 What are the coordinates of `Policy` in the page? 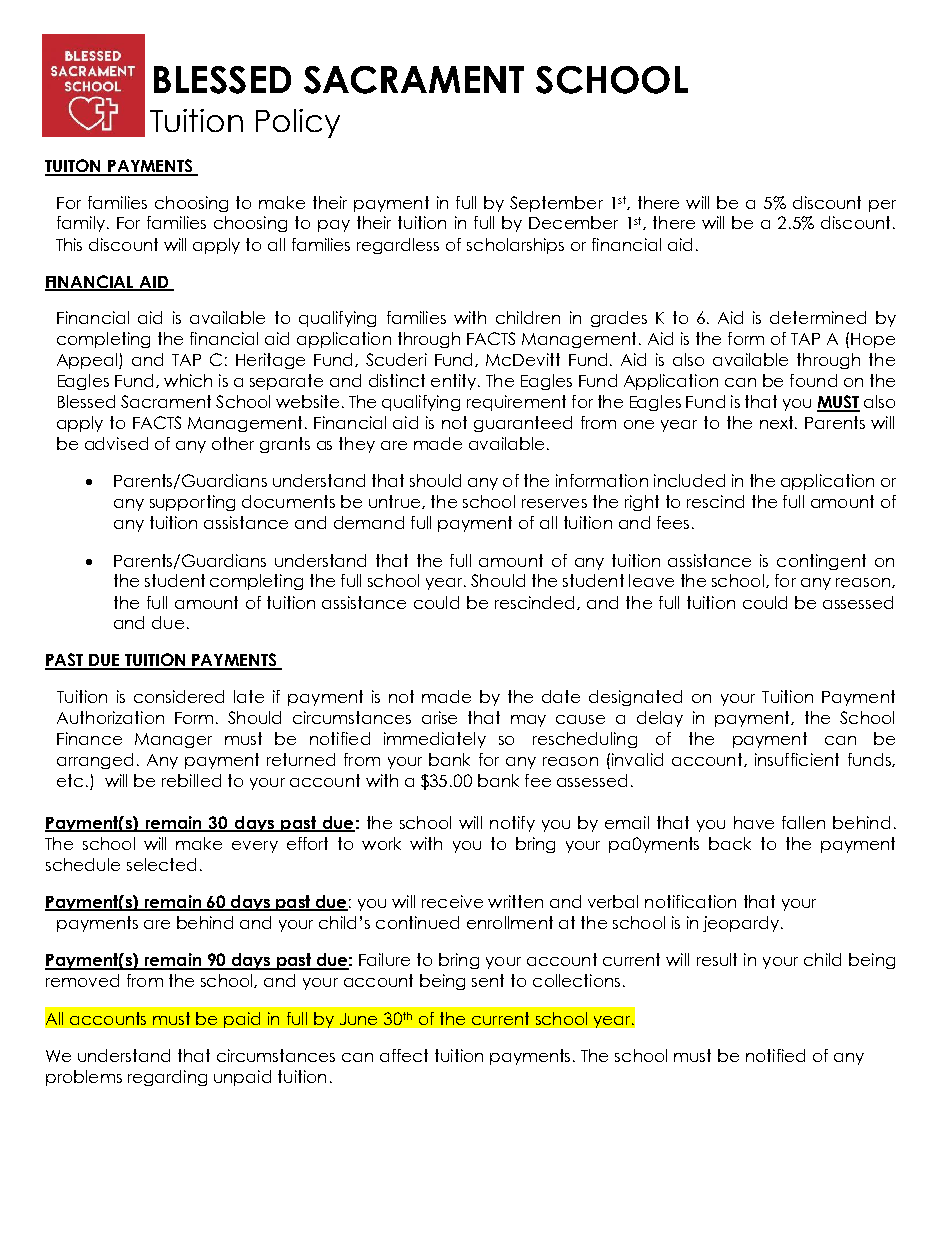 It's located at (298, 123).
